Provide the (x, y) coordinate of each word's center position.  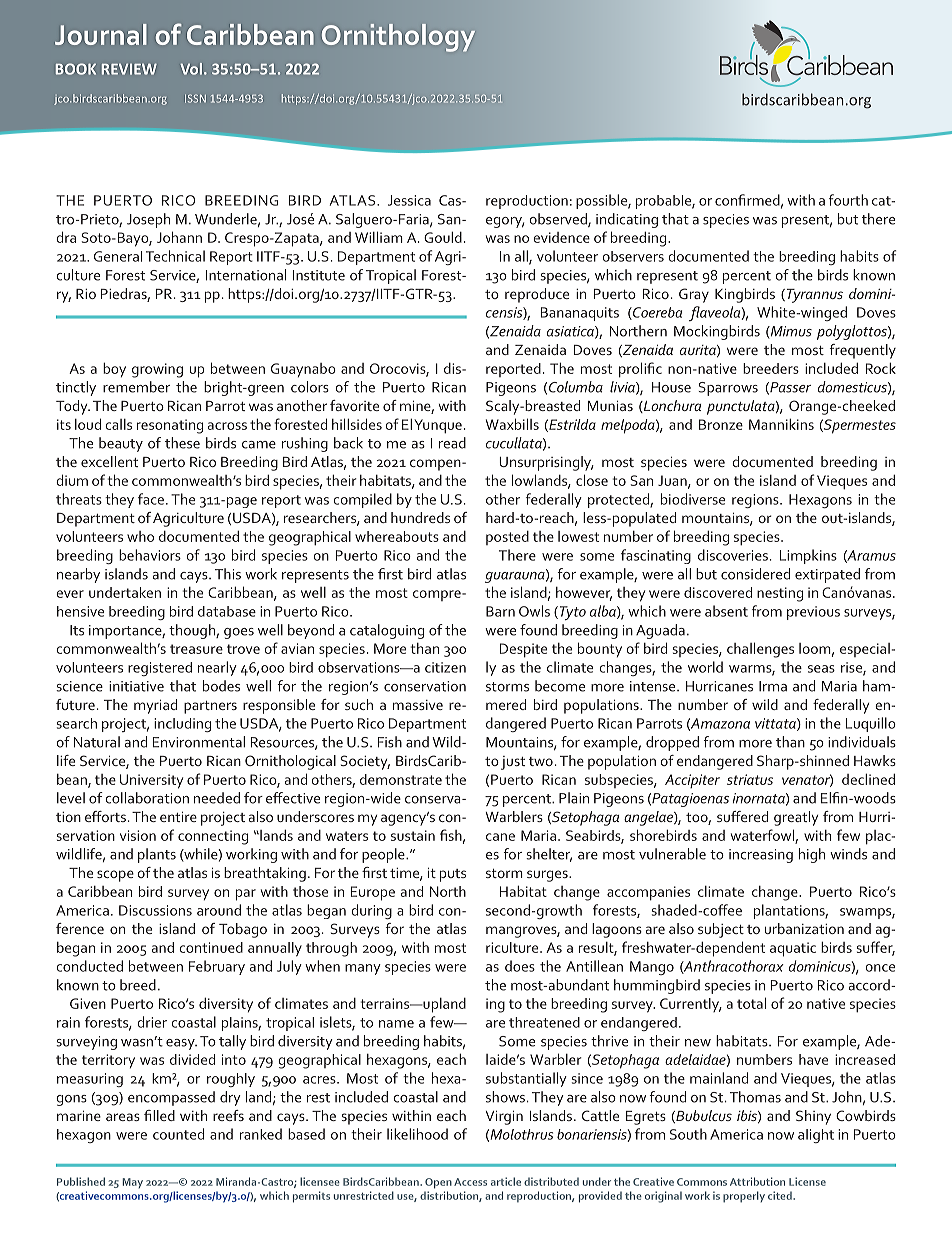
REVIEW (129, 69)
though (193, 631)
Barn (500, 611)
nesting (780, 594)
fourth (848, 200)
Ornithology (398, 38)
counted (178, 1134)
